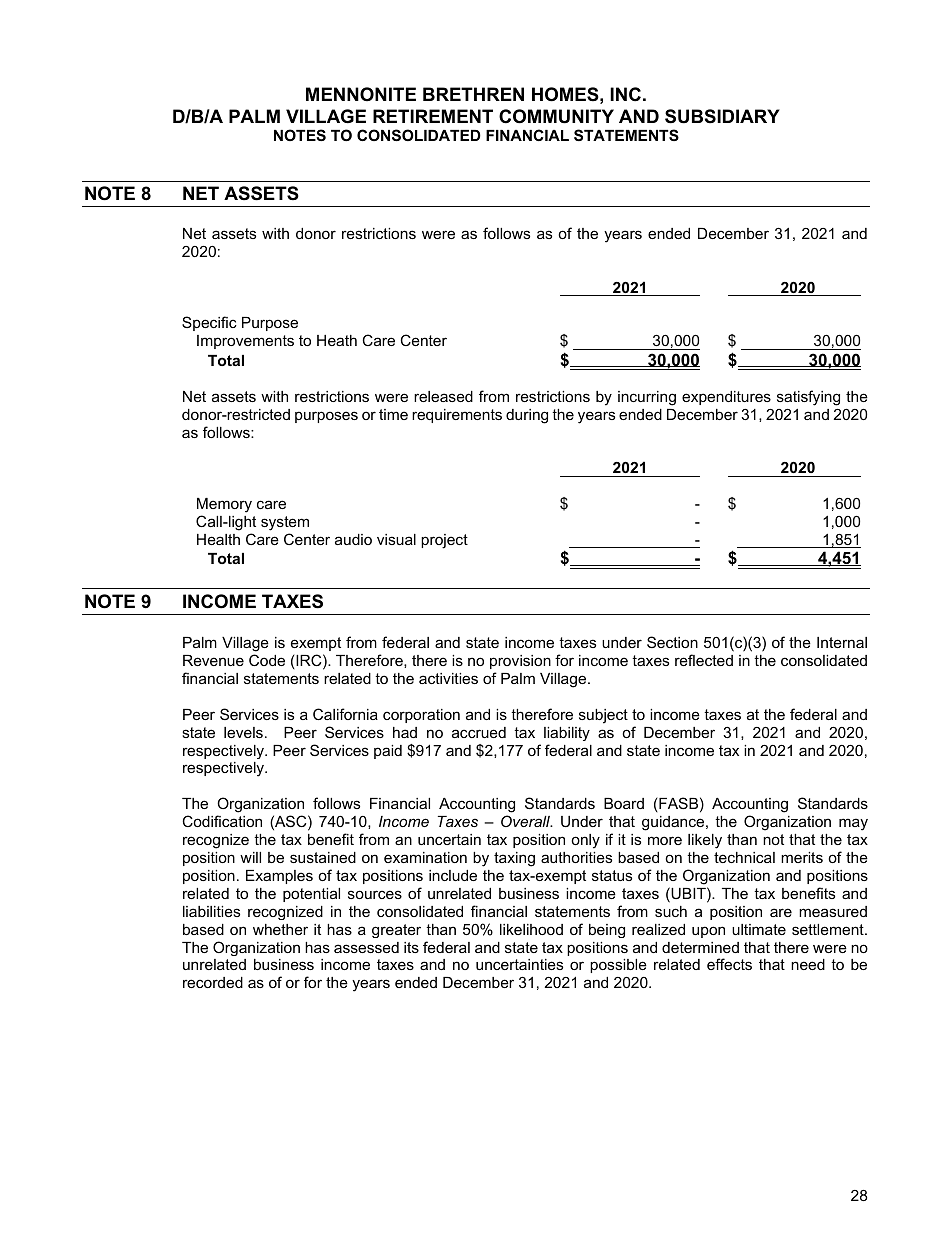  What do you see at coordinates (527, 416) in the screenshot?
I see `during` at bounding box center [527, 416].
